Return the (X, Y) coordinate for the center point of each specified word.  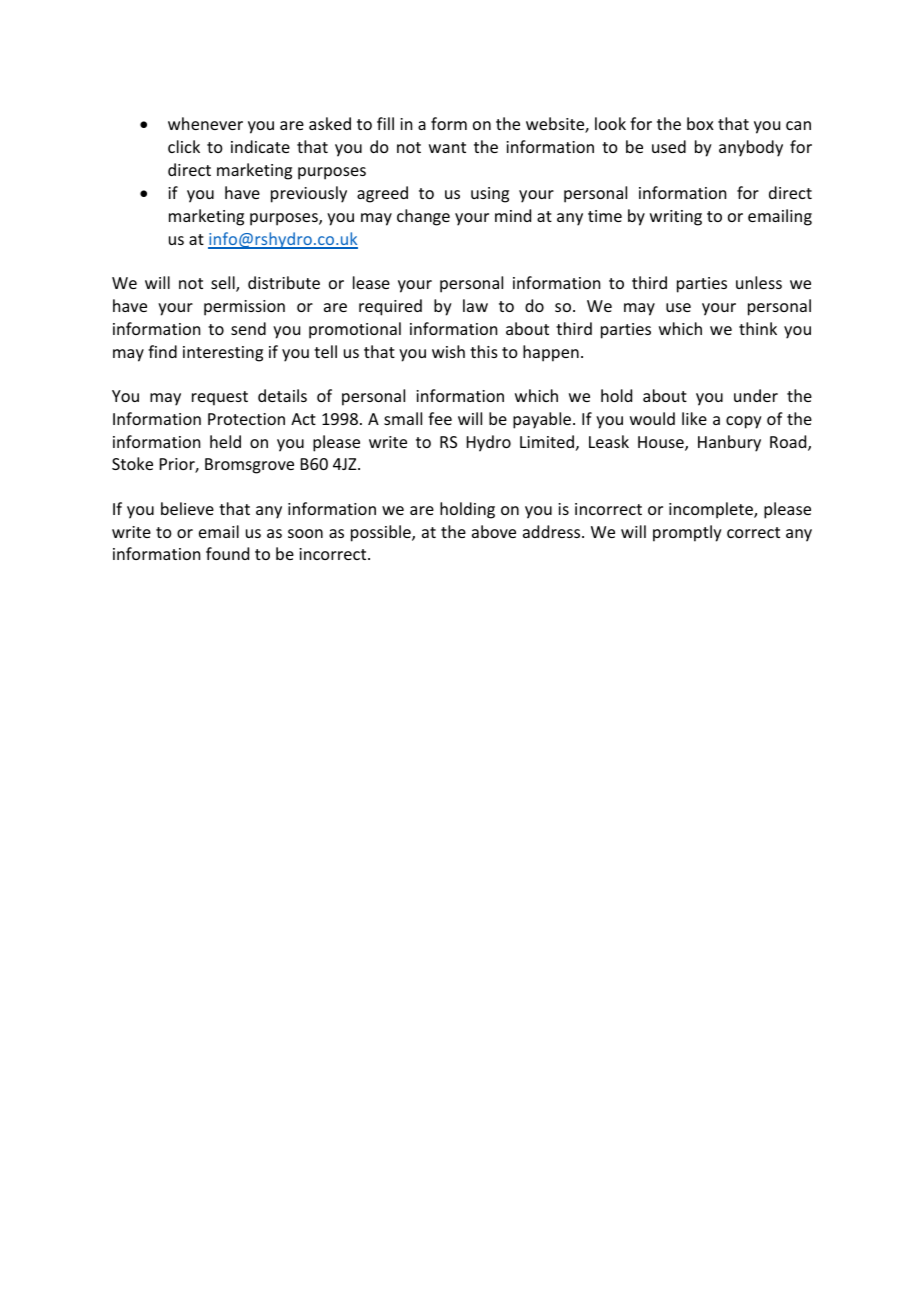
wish (448, 351)
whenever (205, 123)
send (248, 328)
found (227, 553)
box (700, 123)
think (758, 328)
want (447, 147)
